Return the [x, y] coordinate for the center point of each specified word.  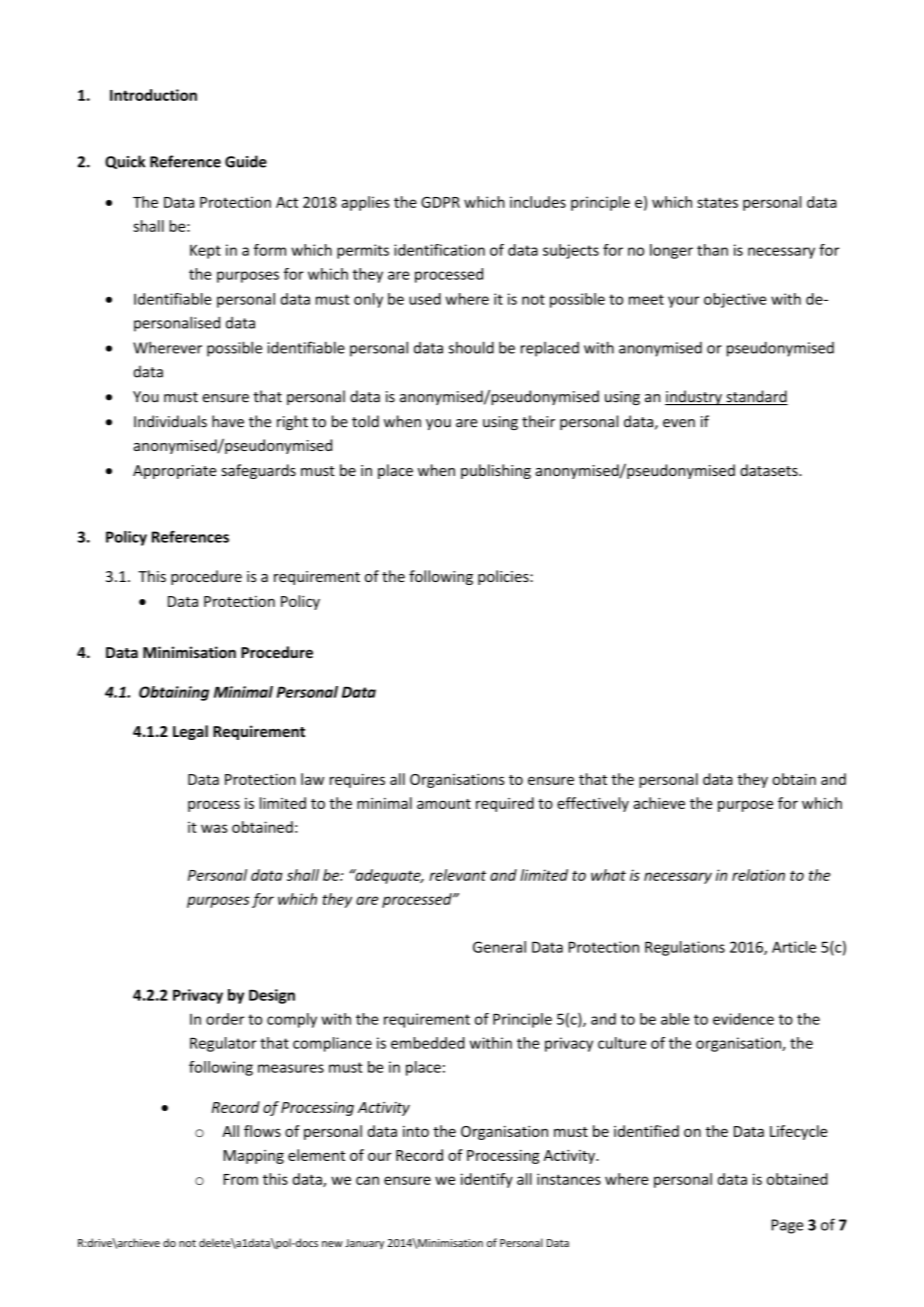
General [499, 947]
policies [504, 577]
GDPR [440, 202]
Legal [190, 732]
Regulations [685, 948]
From [241, 1179]
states [717, 203]
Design [272, 996]
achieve [659, 803]
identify [487, 1180]
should [471, 347]
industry [694, 398]
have [228, 421]
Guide [246, 161]
